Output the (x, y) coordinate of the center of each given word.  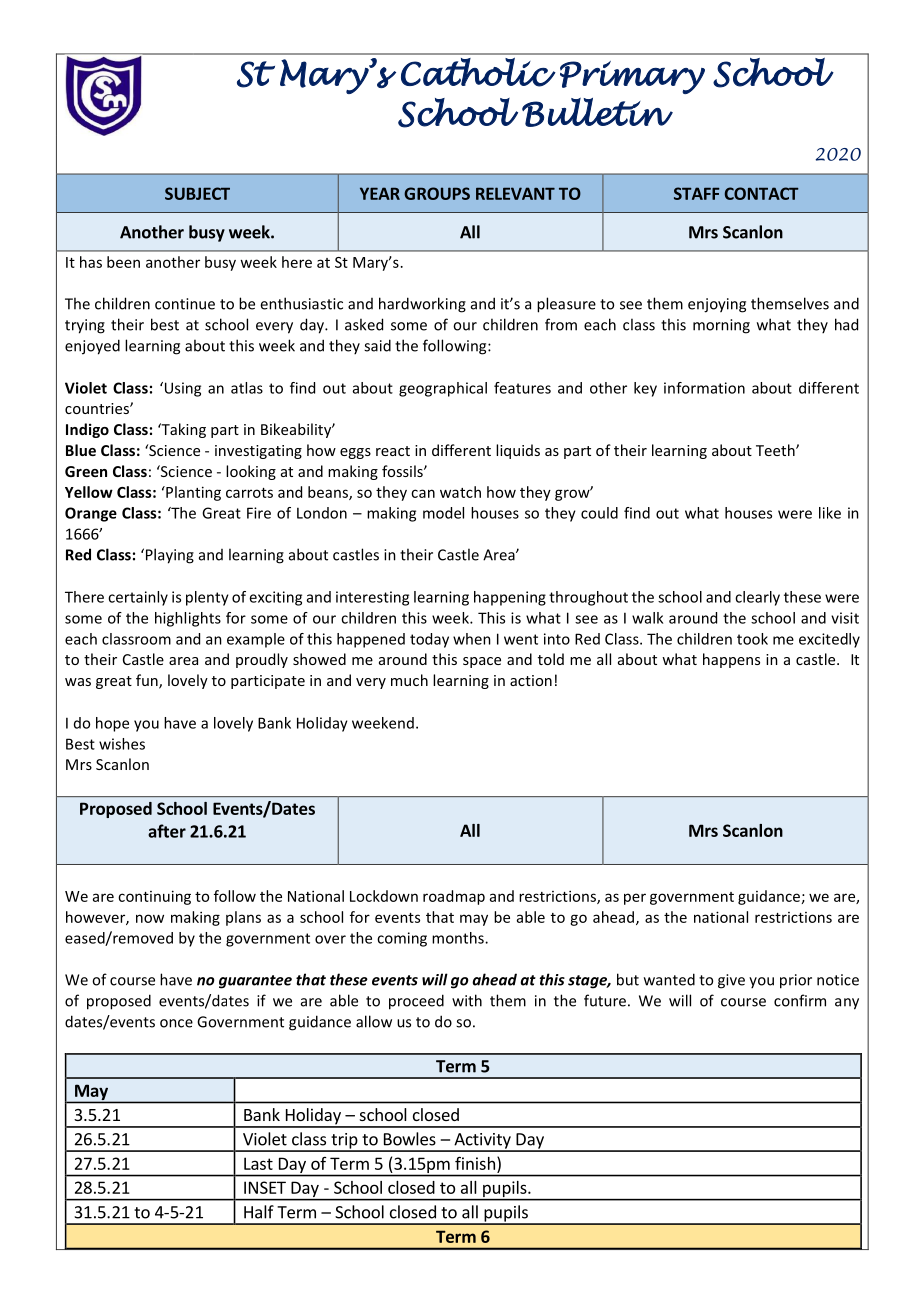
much (409, 680)
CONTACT (762, 193)
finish (475, 1163)
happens (731, 660)
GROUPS (437, 193)
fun (148, 681)
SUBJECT (197, 193)
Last (258, 1163)
